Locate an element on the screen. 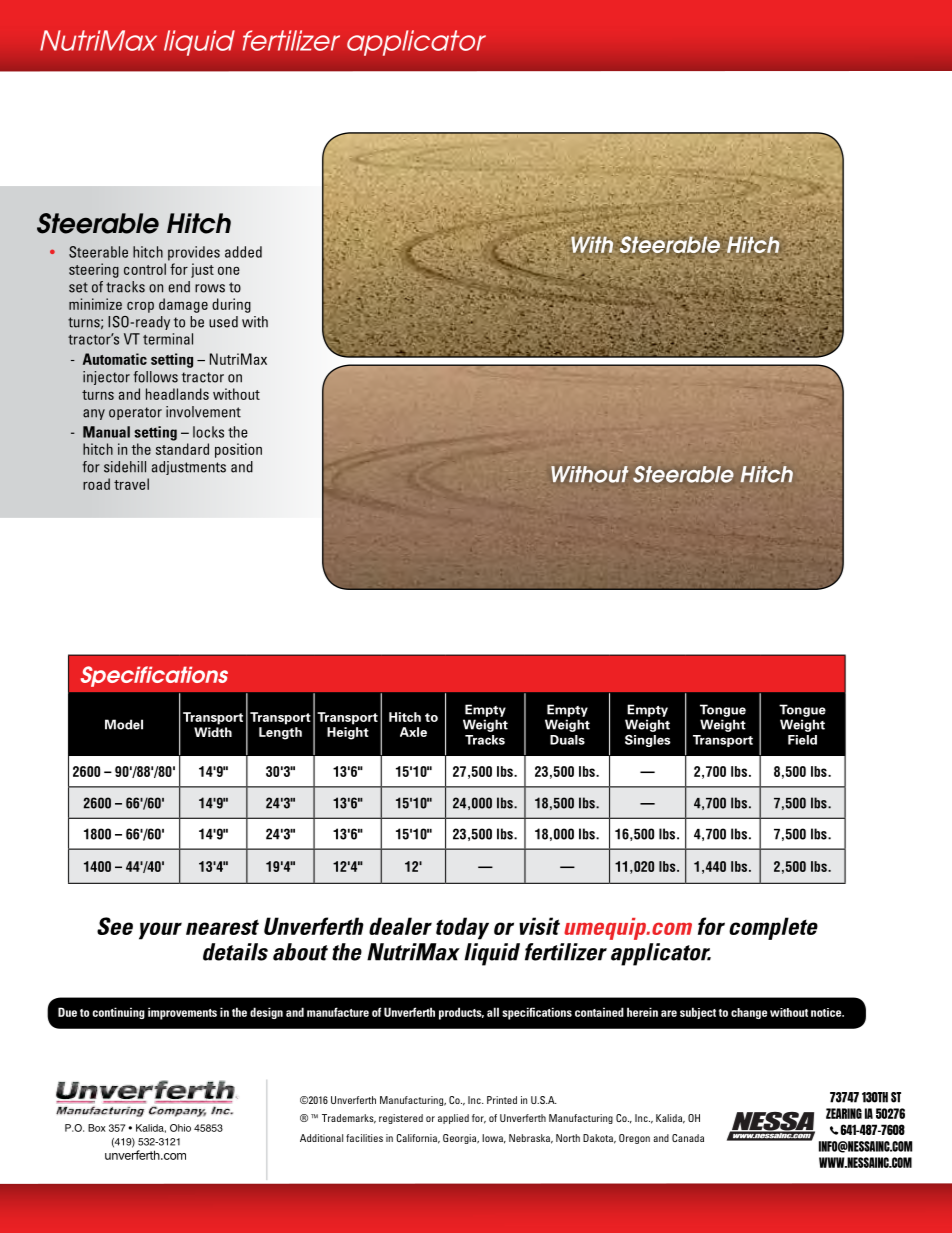 This screenshot has height=1233, width=952. today is located at coordinates (462, 928).
